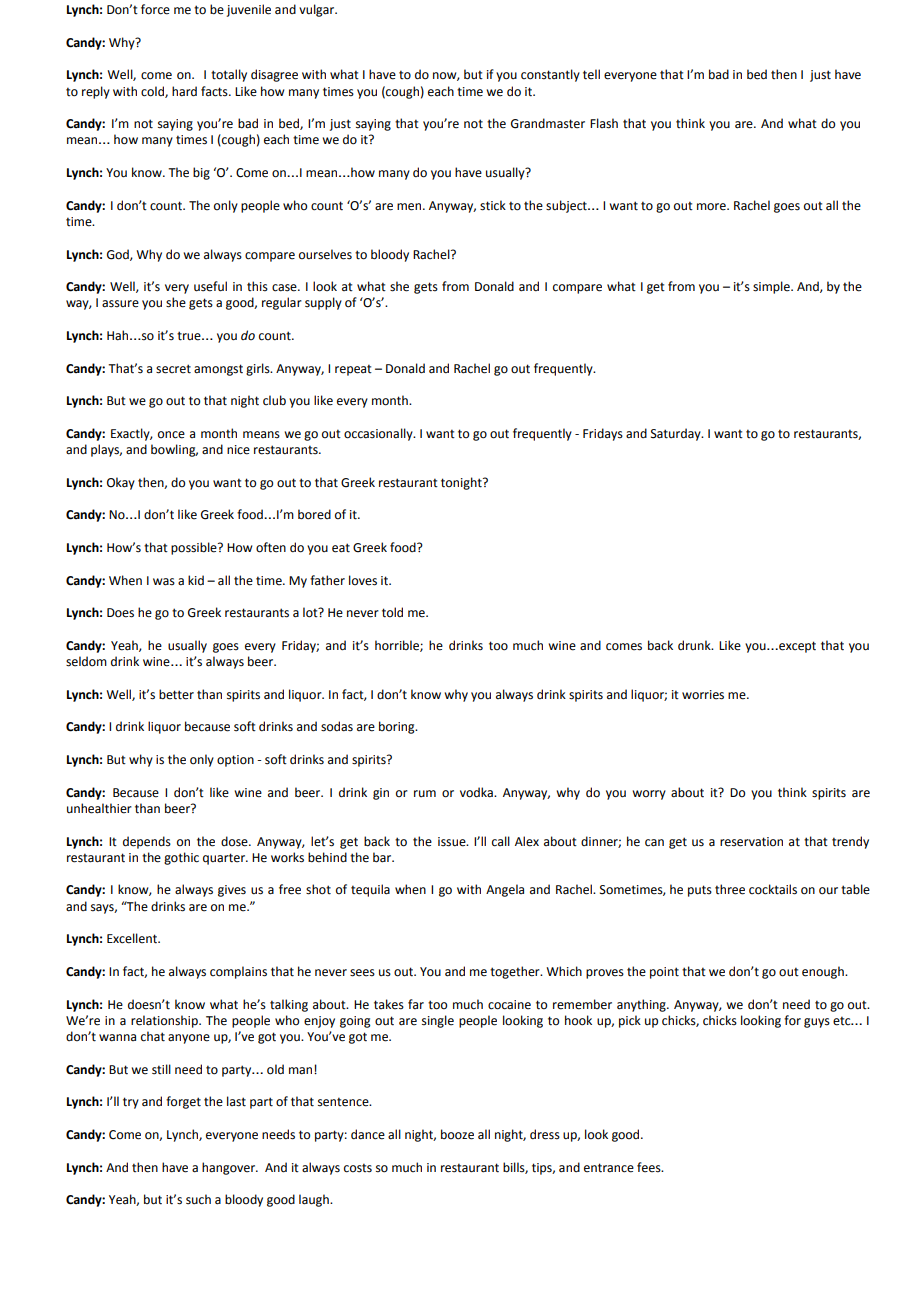 This image has height=1308, width=924. Describe the element at coordinates (550, 75) in the image. I see `constantly` at that location.
